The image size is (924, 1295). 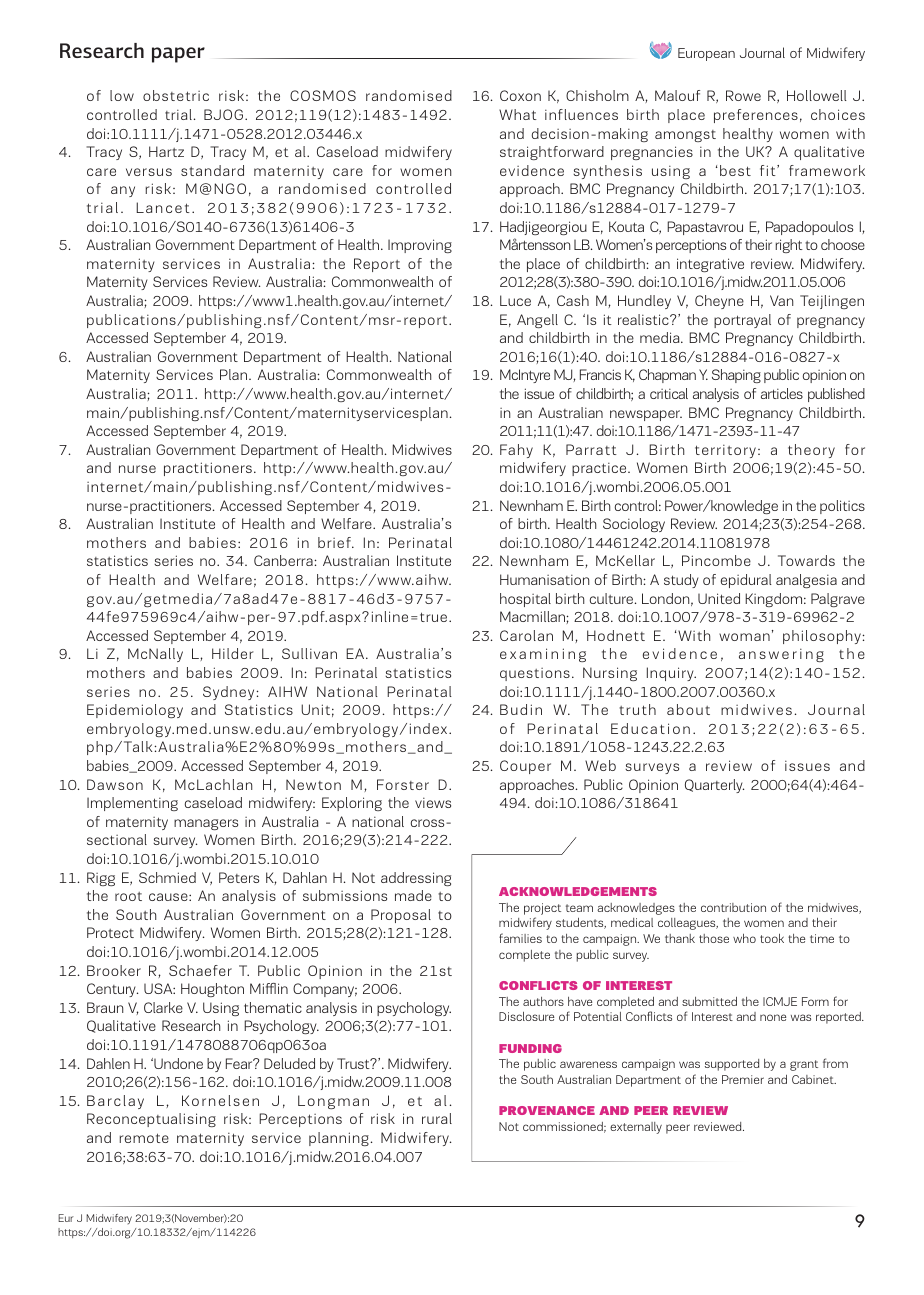 I want to click on obstetric, so click(x=176, y=95).
